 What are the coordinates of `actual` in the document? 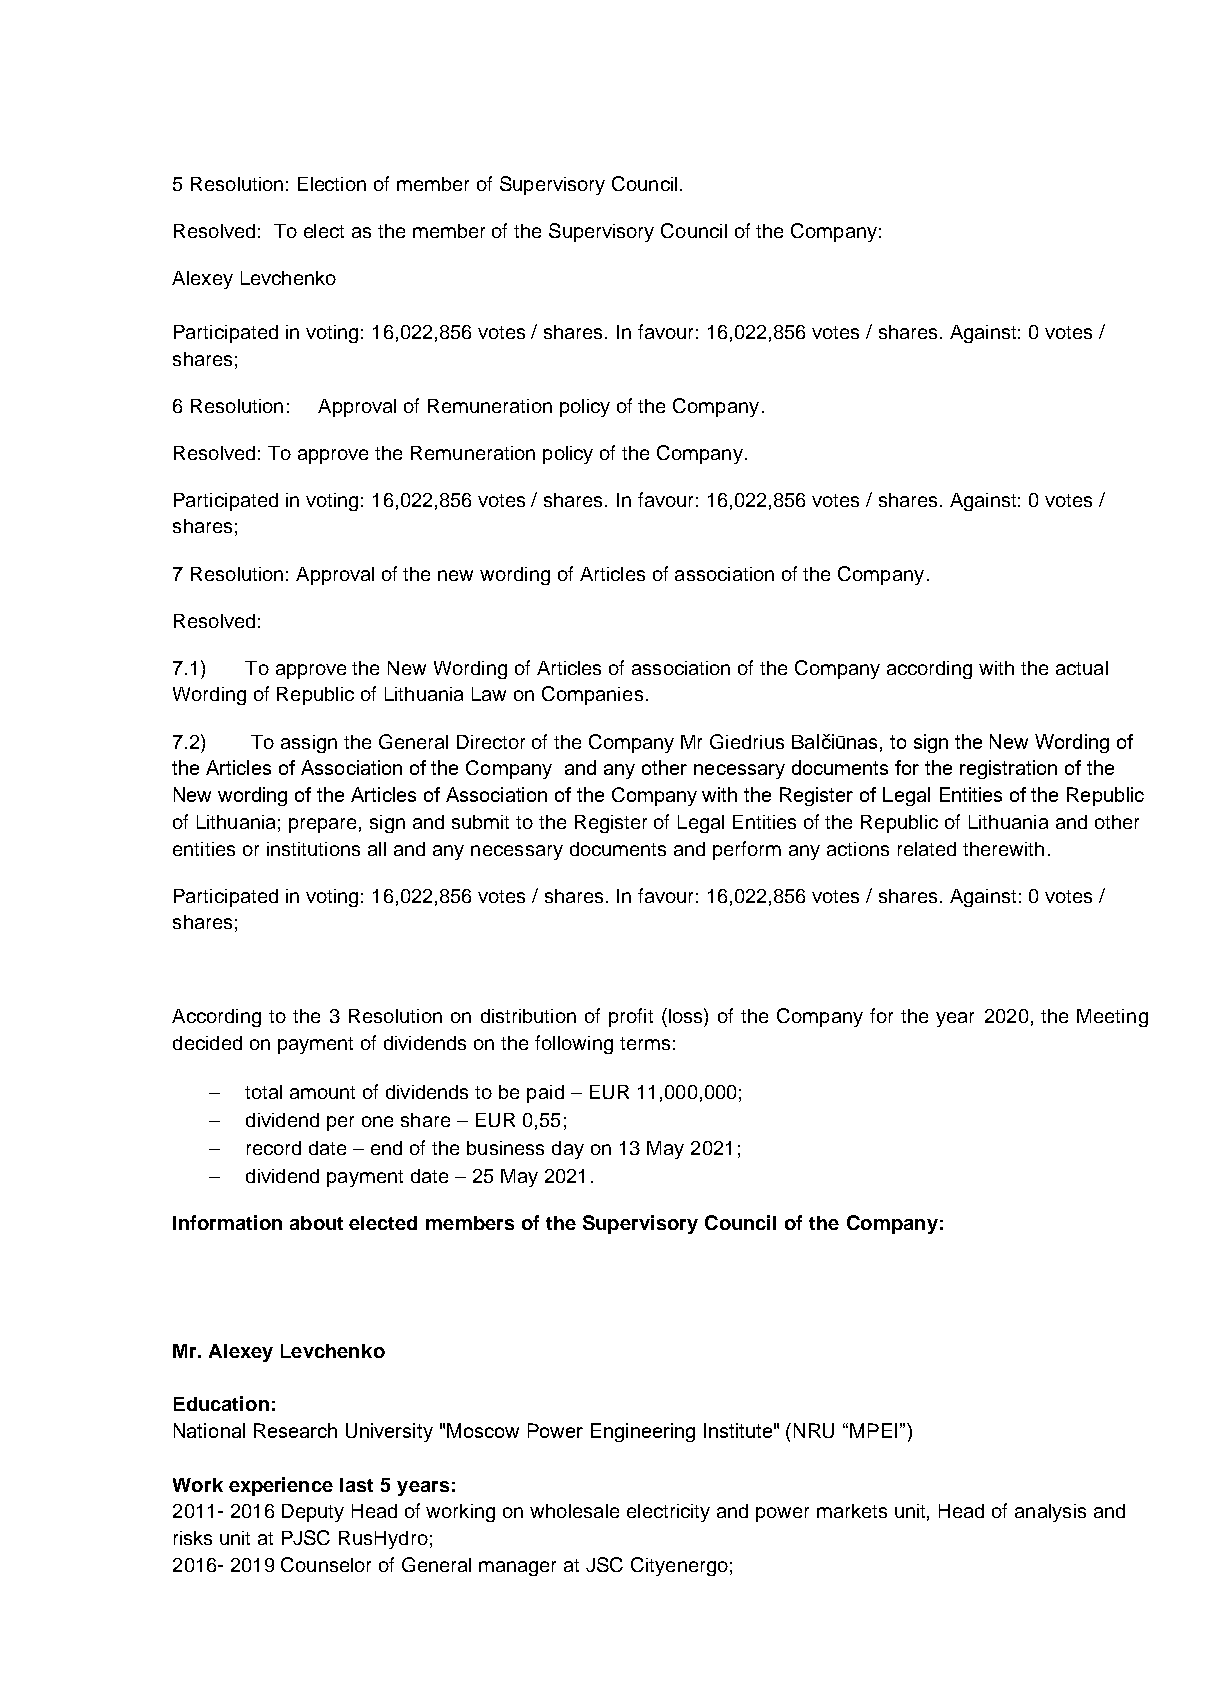 It's located at (1082, 668).
